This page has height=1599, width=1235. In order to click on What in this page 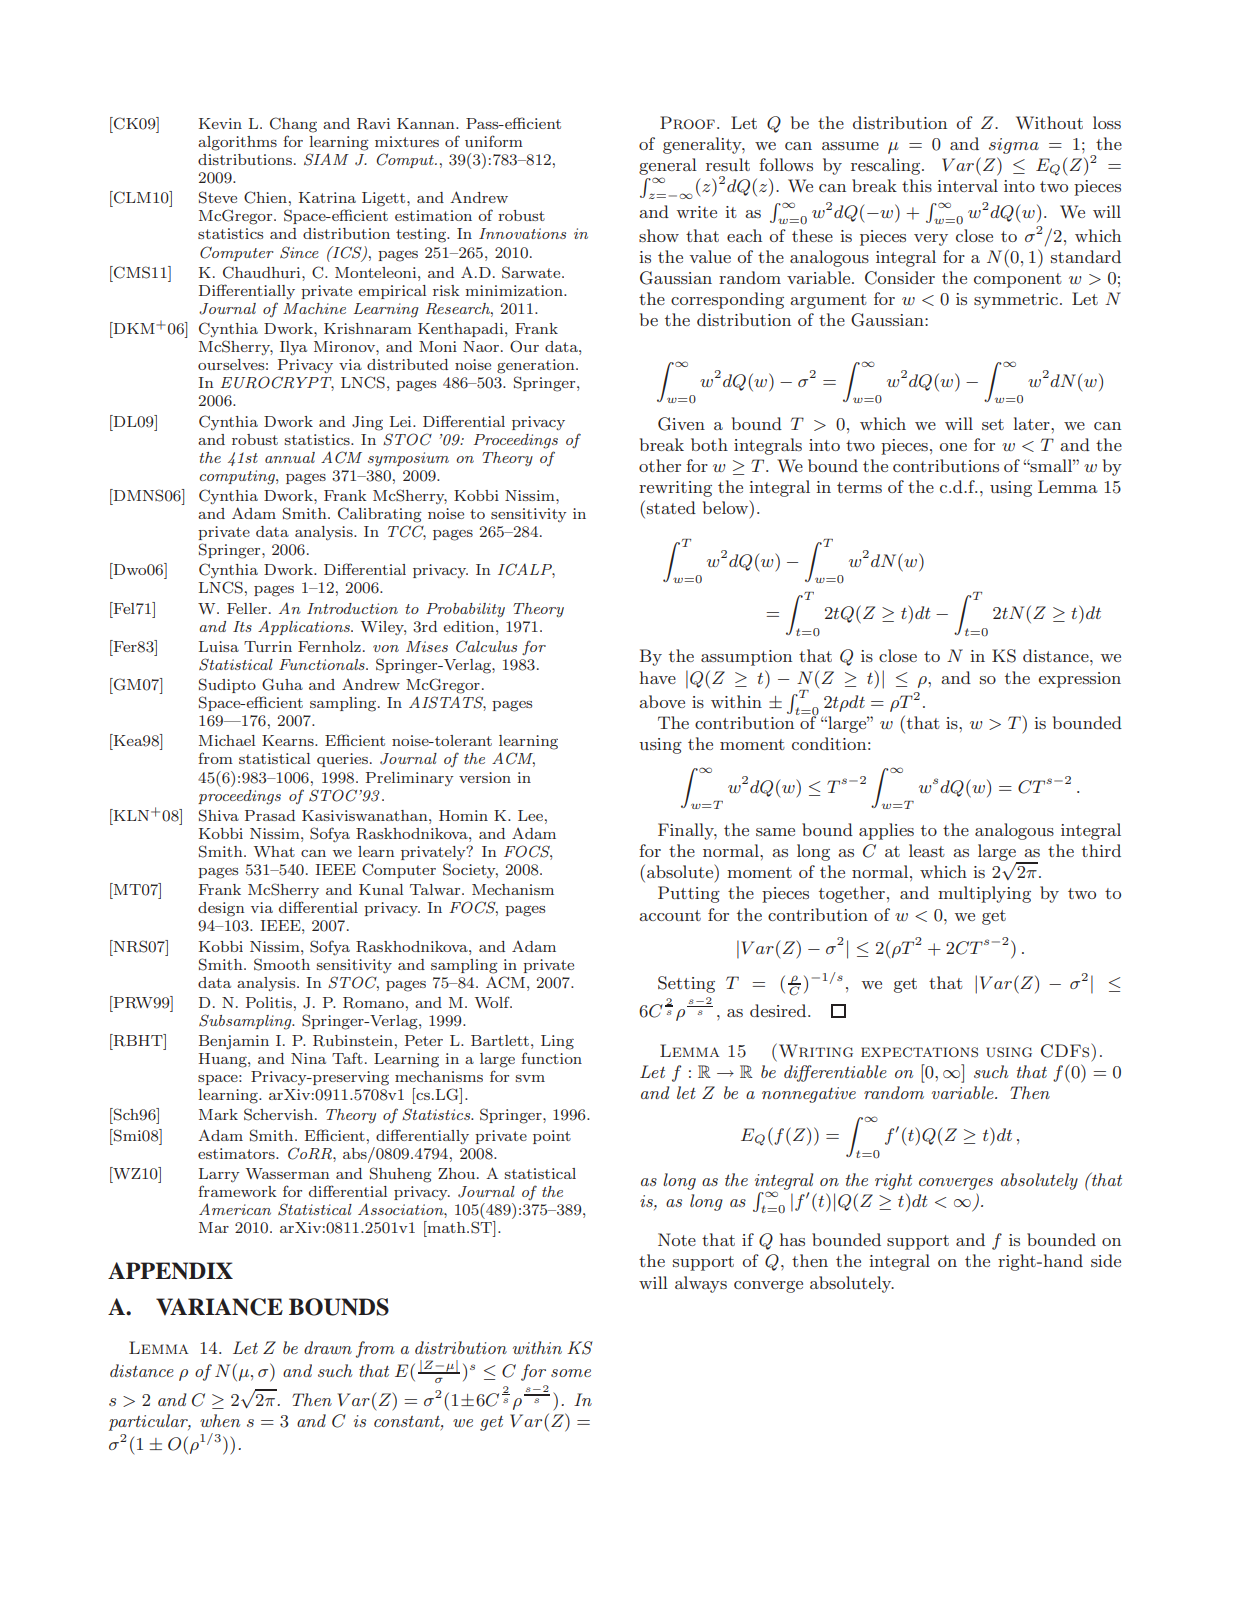, I will do `click(274, 851)`.
